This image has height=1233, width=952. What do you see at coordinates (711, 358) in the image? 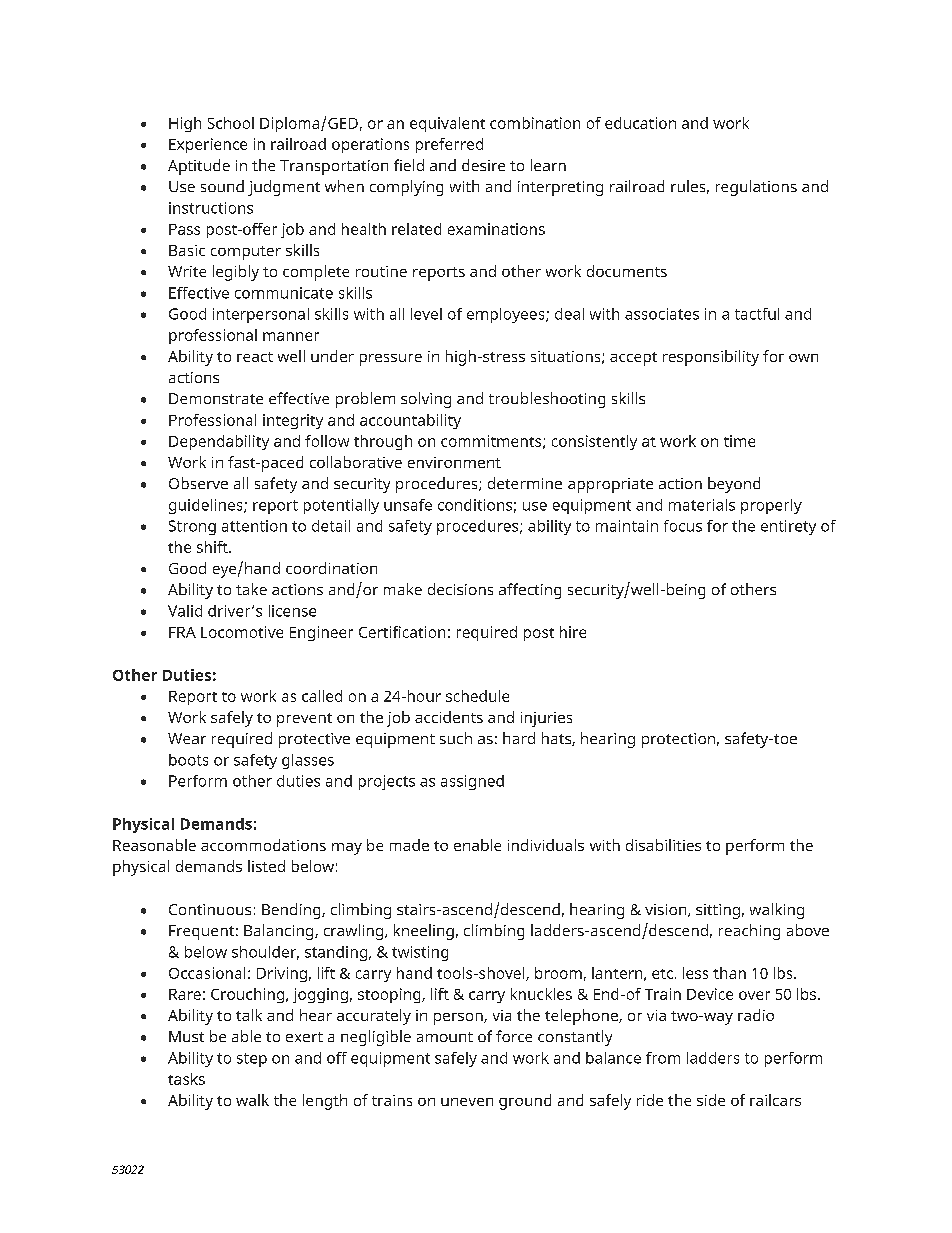
I see `responsibility` at bounding box center [711, 358].
